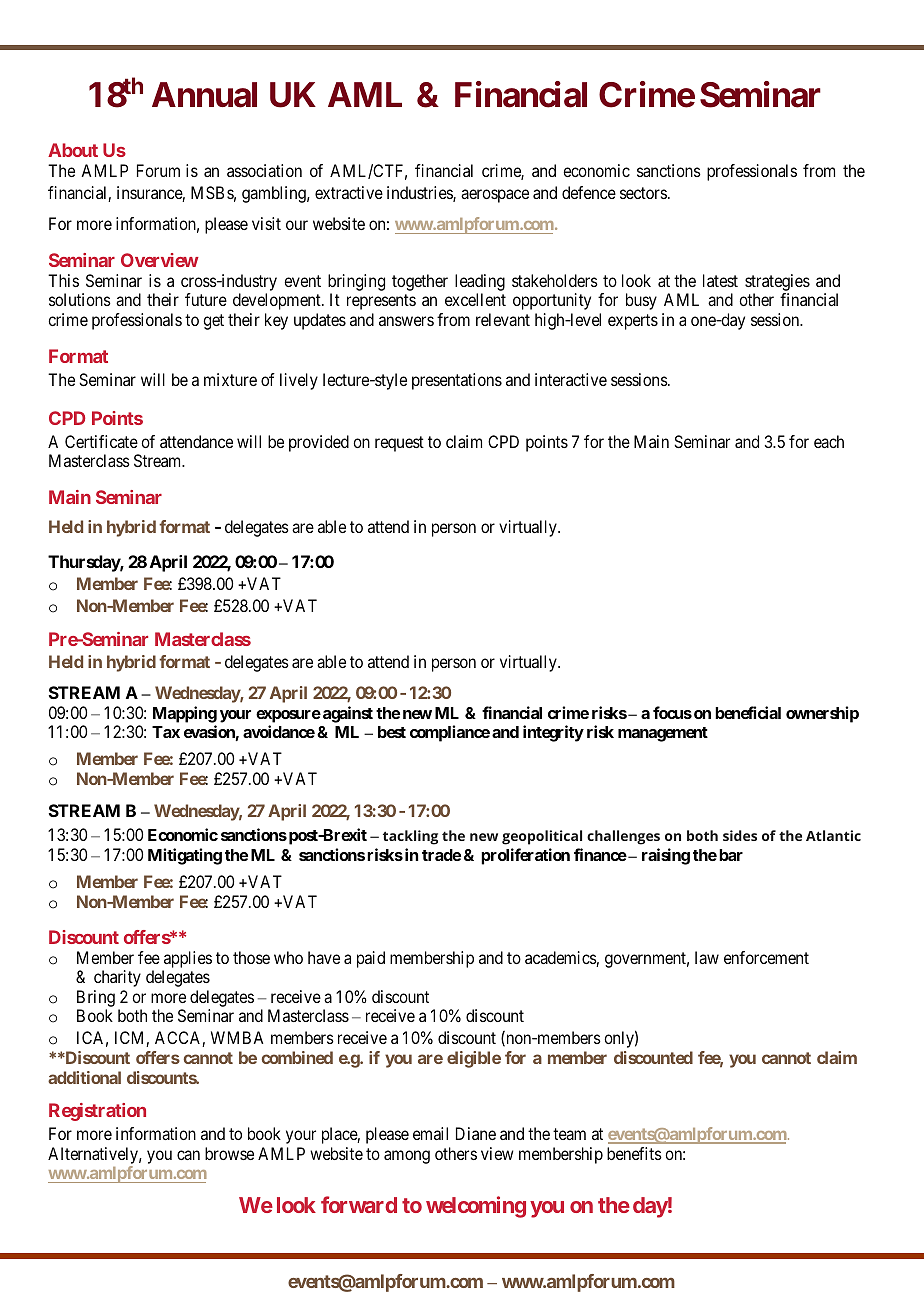 The width and height of the image is (924, 1308). Describe the element at coordinates (406, 321) in the image. I see `answers` at that location.
